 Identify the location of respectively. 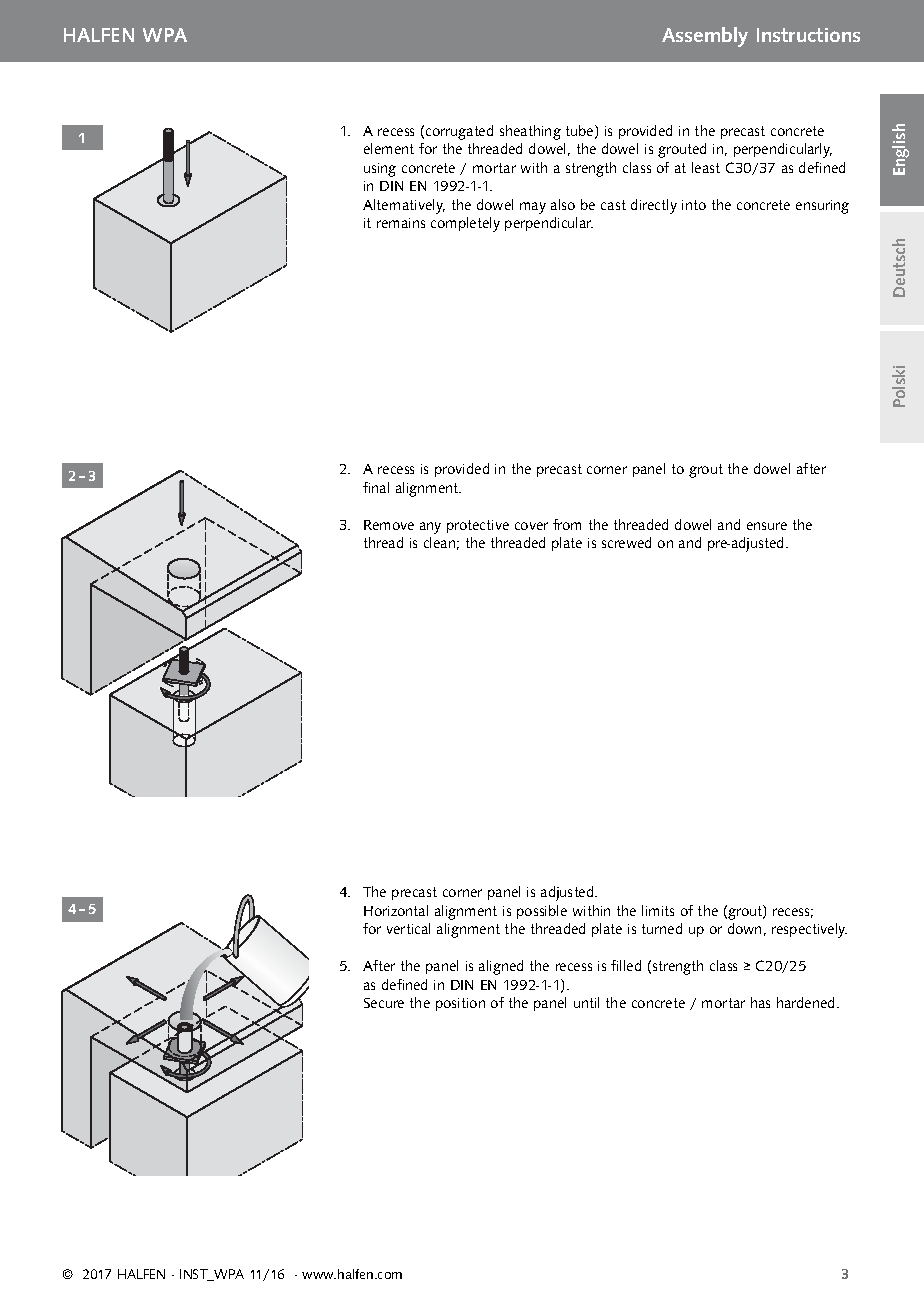
(809, 930).
